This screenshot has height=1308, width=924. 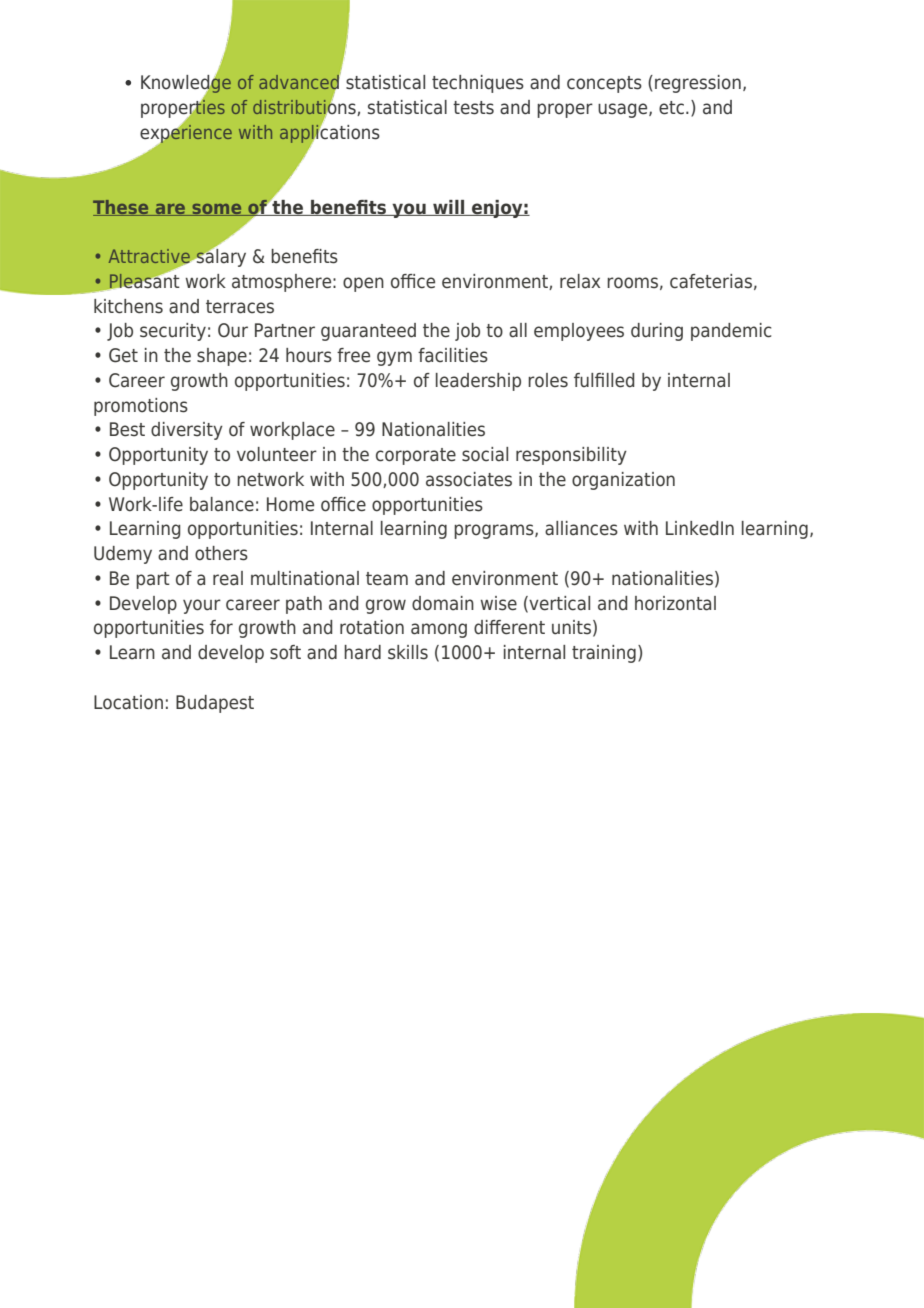 What do you see at coordinates (473, 108) in the screenshot?
I see `tests` at bounding box center [473, 108].
